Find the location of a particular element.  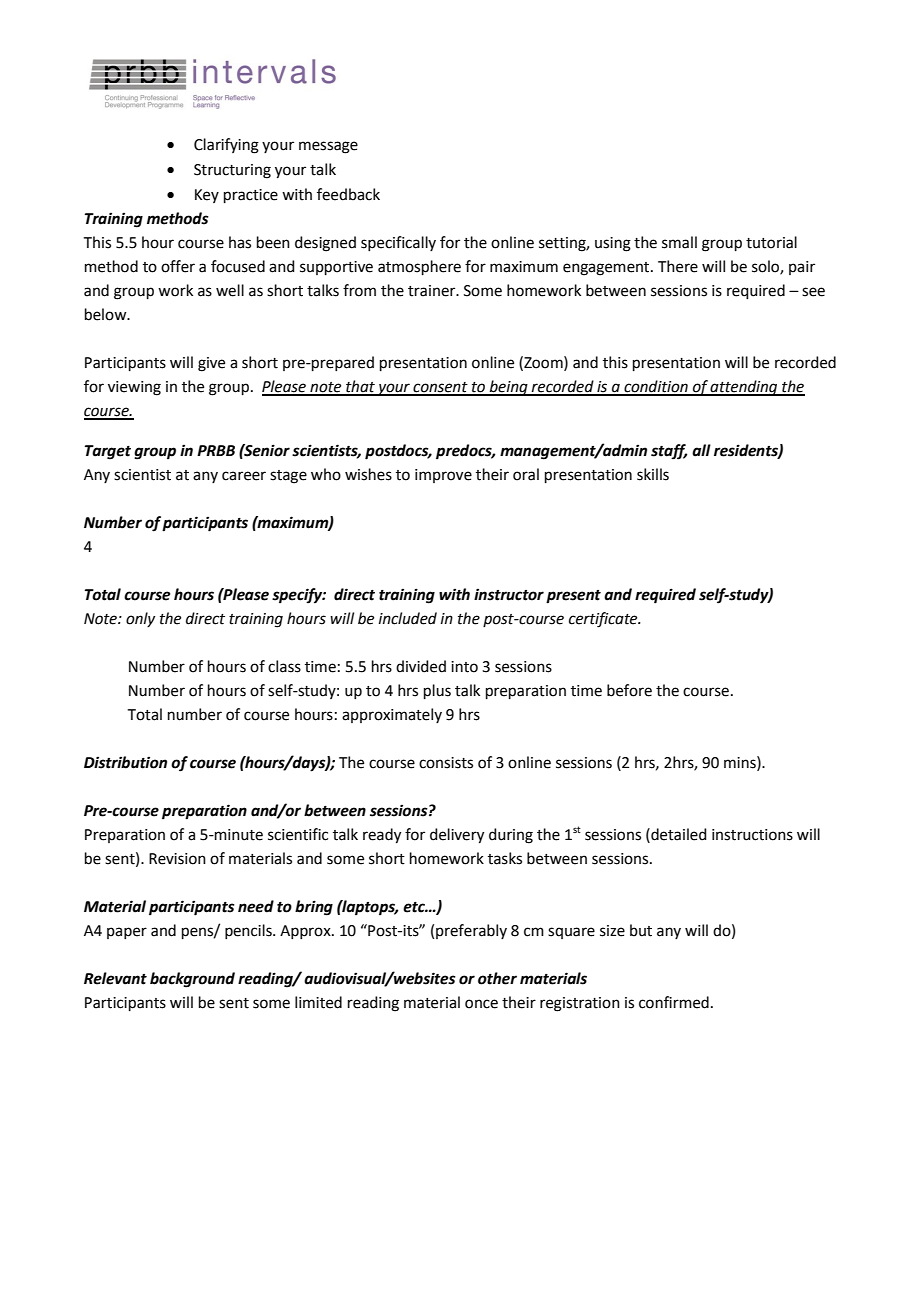

instructor is located at coordinates (509, 594).
